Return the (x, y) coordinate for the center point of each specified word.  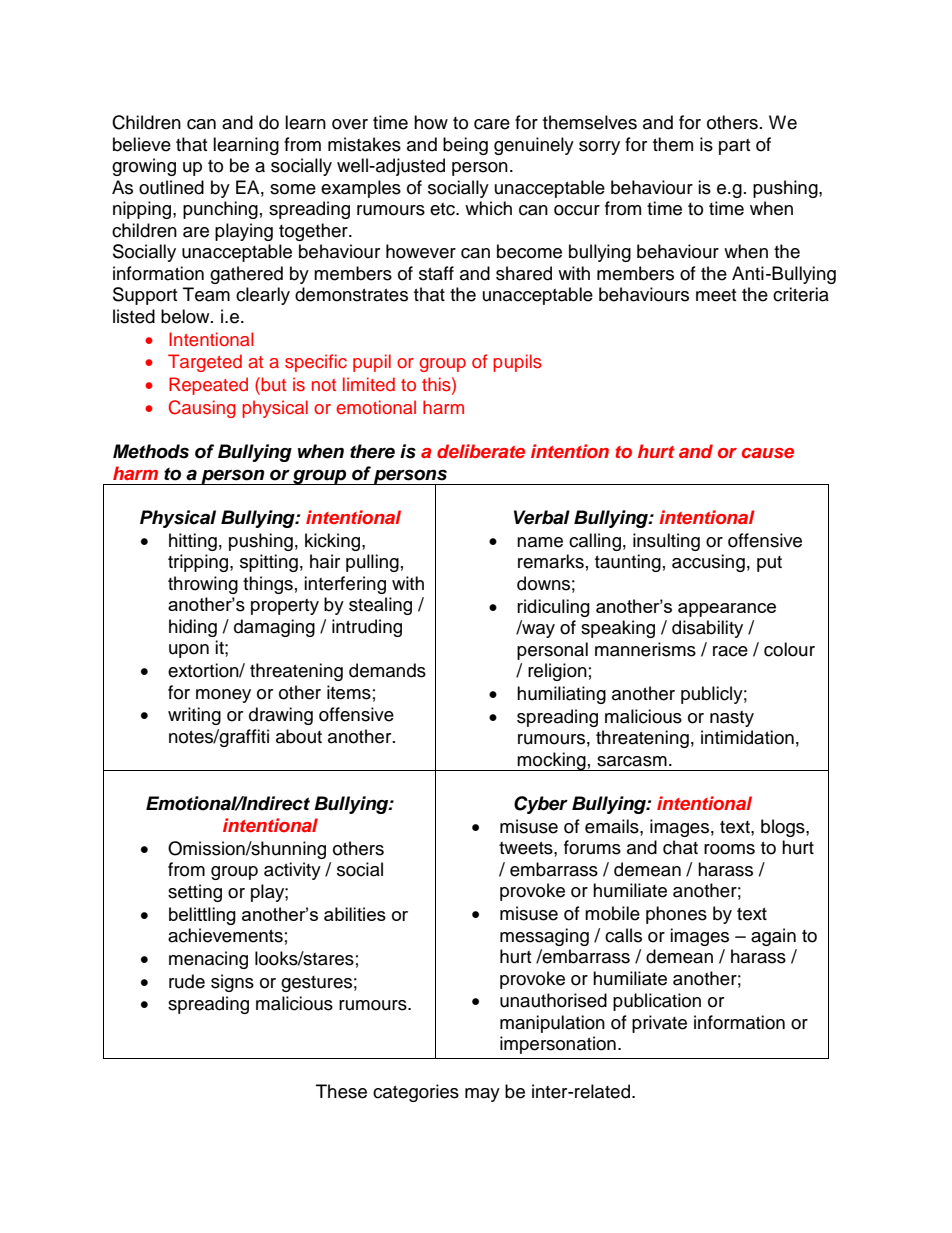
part (734, 147)
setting (195, 893)
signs (232, 983)
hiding (193, 628)
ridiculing (553, 608)
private (659, 1024)
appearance (727, 610)
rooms (729, 849)
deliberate (481, 451)
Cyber (541, 805)
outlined (171, 187)
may (482, 1095)
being (465, 146)
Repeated (208, 386)
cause (768, 453)
